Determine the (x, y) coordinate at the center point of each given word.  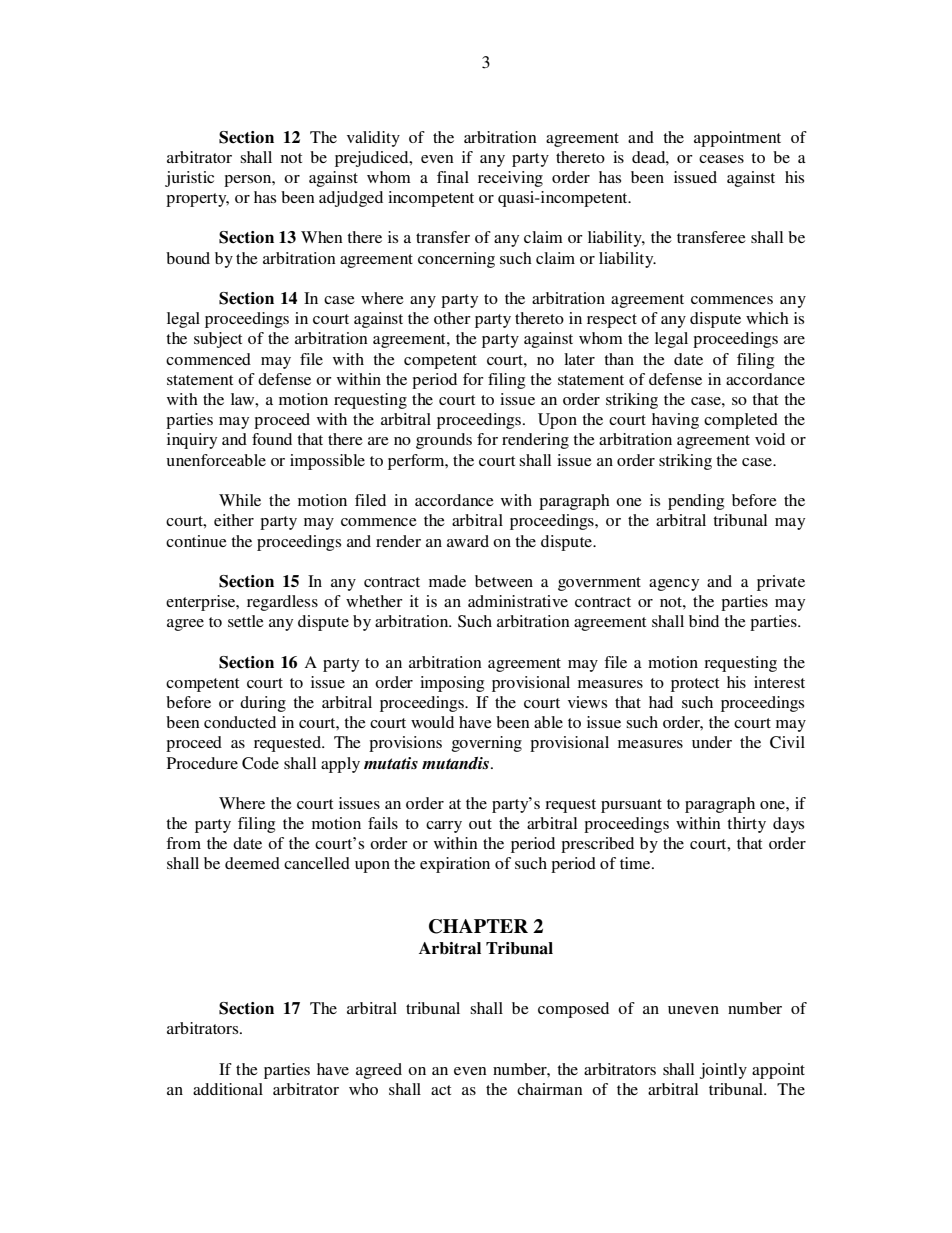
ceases (721, 159)
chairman (550, 1089)
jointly (723, 1071)
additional (228, 1089)
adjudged (351, 199)
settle (246, 621)
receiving (510, 179)
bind (704, 621)
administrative (518, 601)
